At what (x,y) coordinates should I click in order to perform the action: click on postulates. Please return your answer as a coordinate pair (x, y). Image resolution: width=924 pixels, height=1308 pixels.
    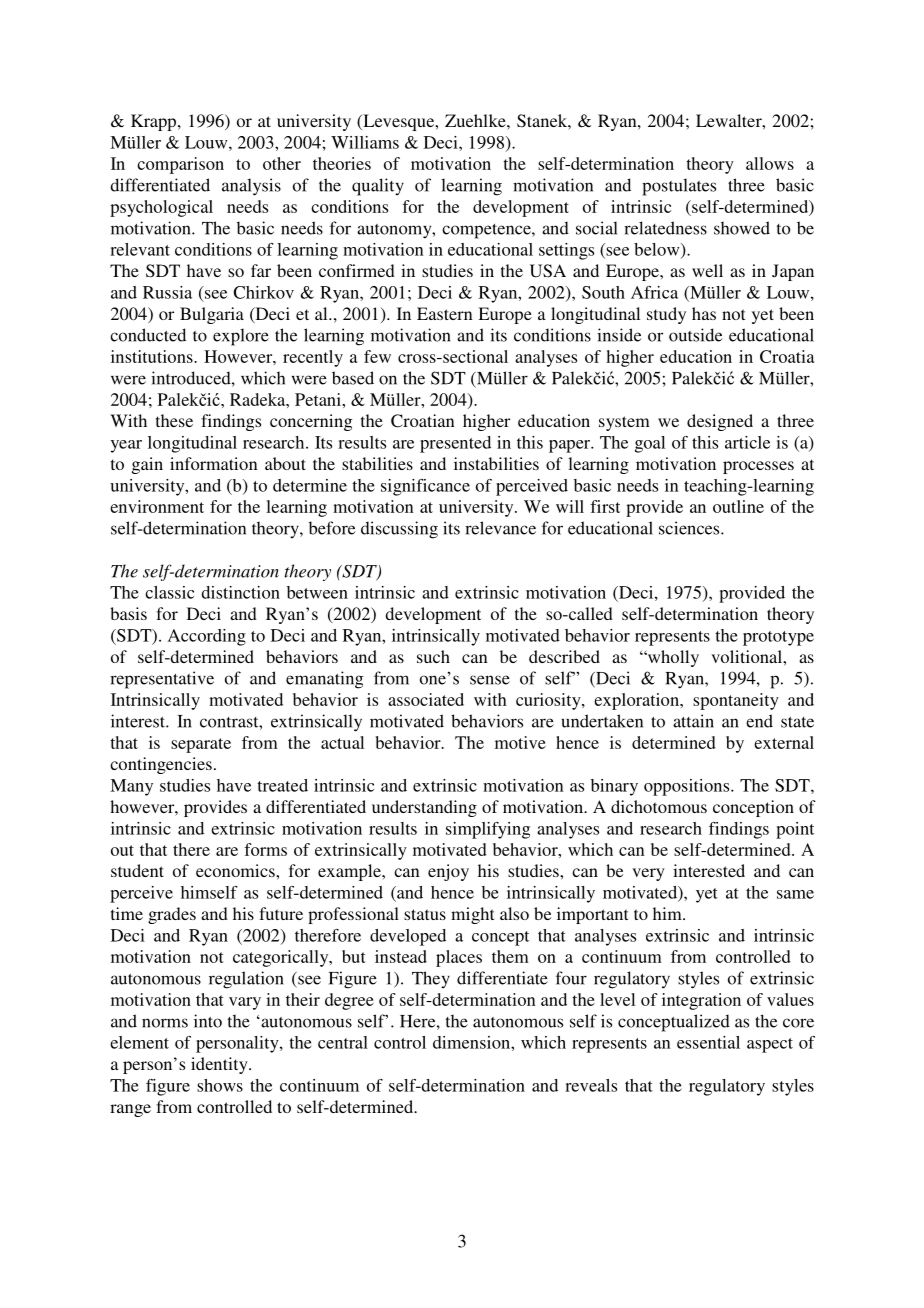
    Looking at the image, I should click on (679, 187).
